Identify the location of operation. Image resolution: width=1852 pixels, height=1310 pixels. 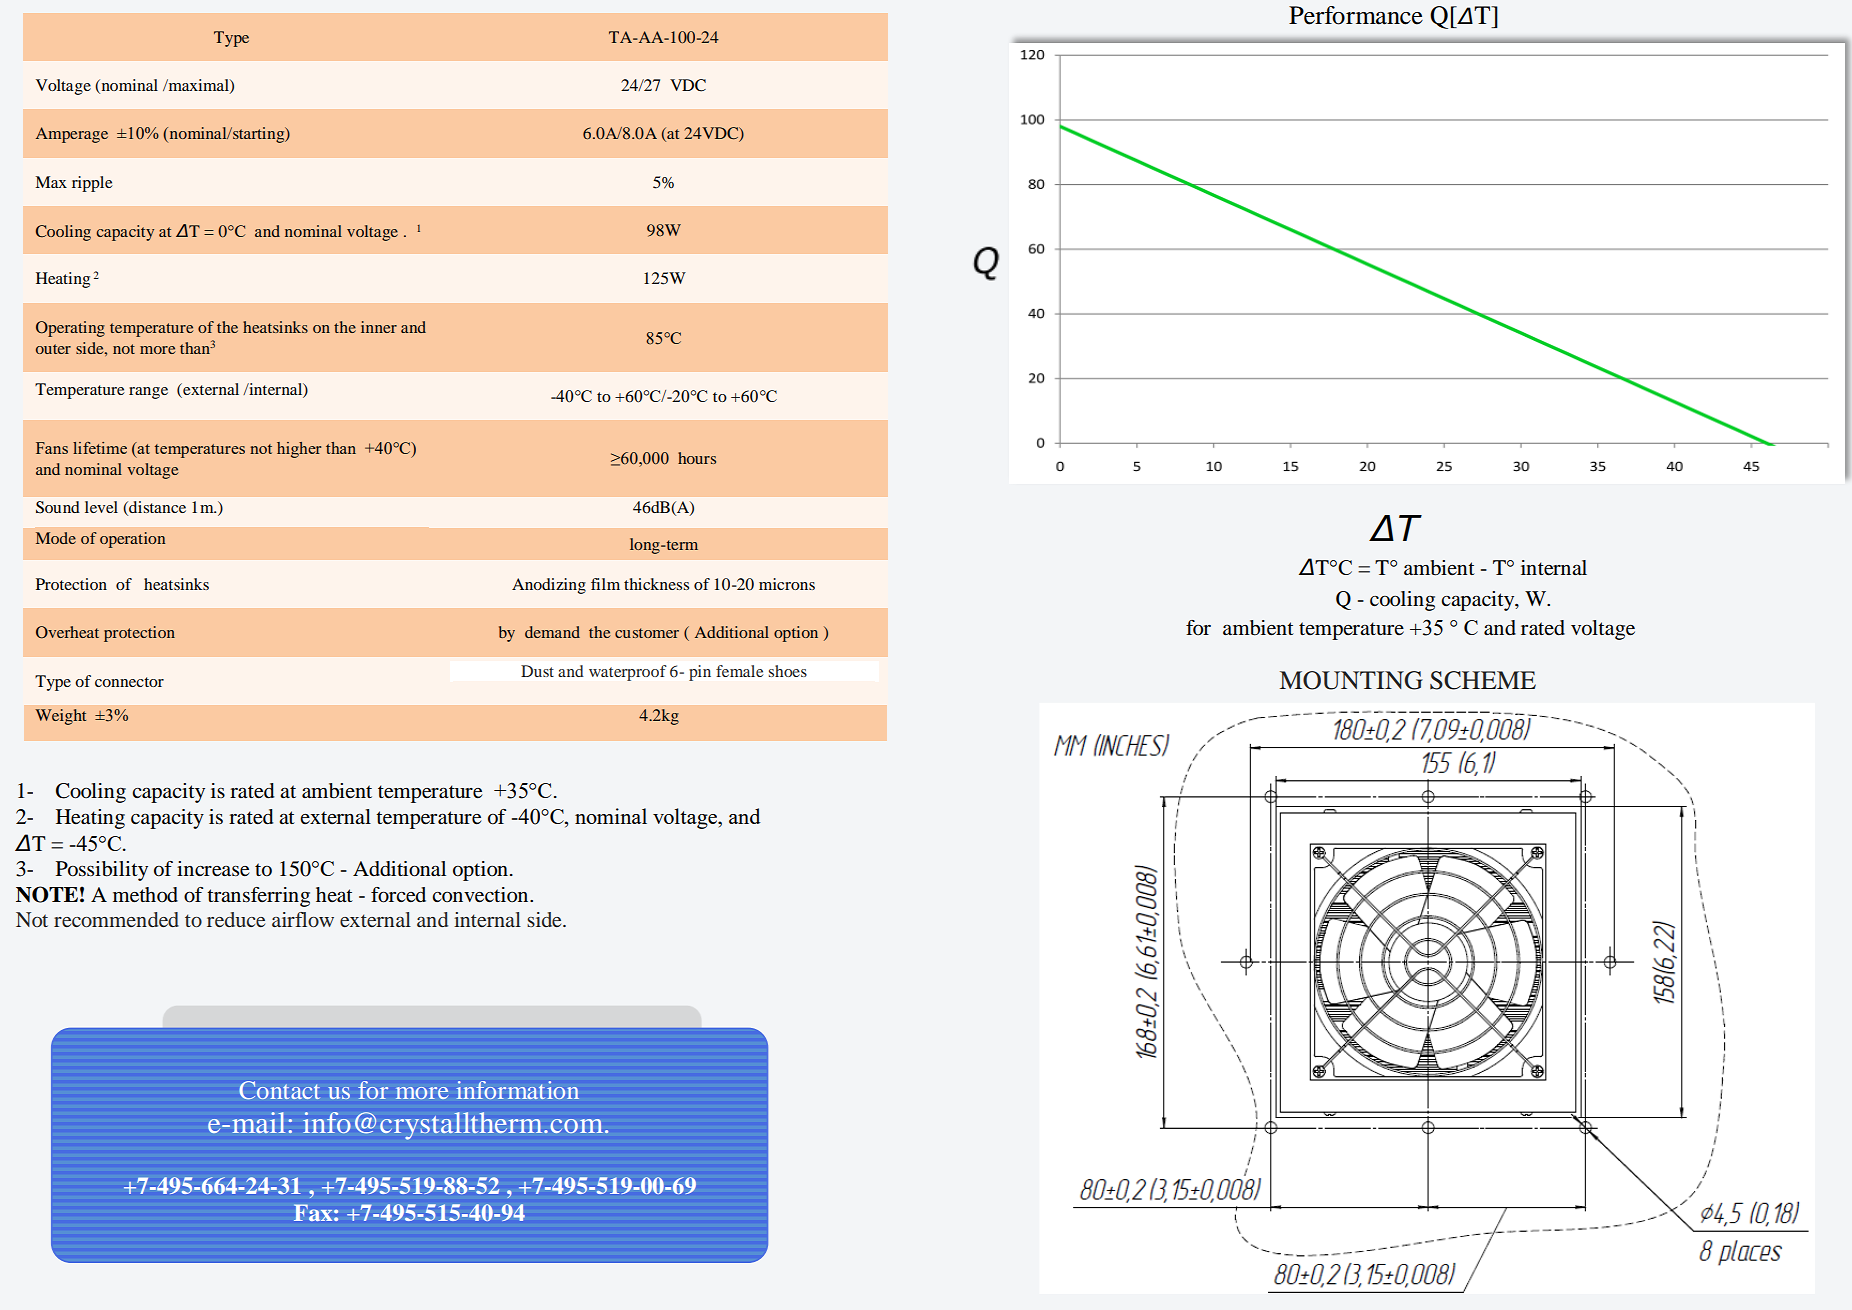
(132, 540).
